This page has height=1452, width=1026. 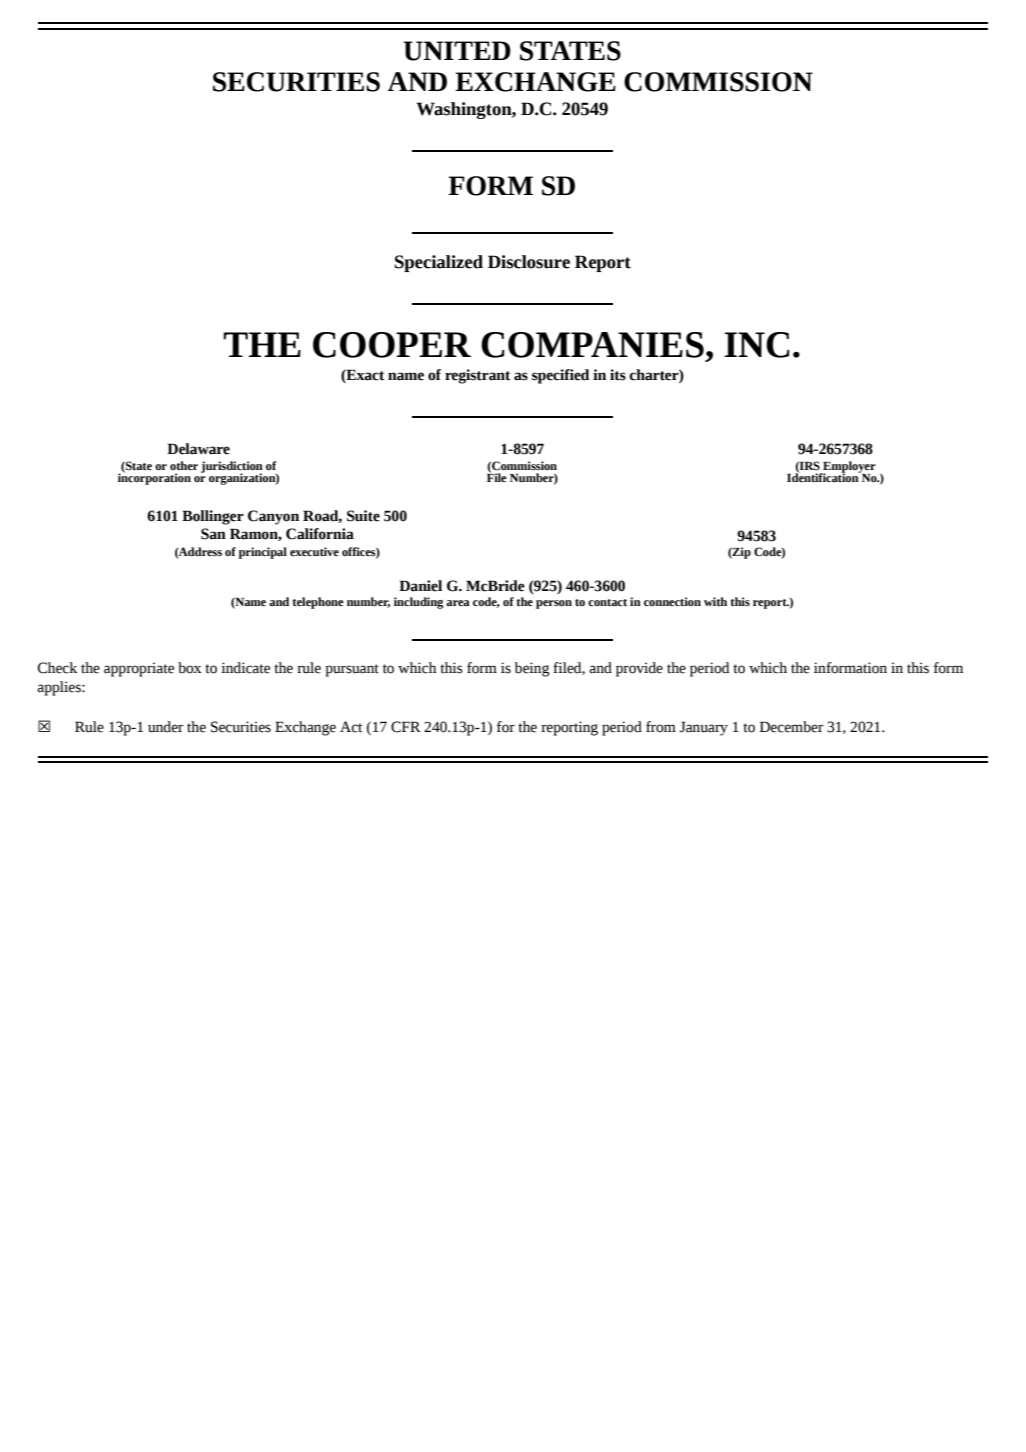 I want to click on under, so click(x=165, y=727).
